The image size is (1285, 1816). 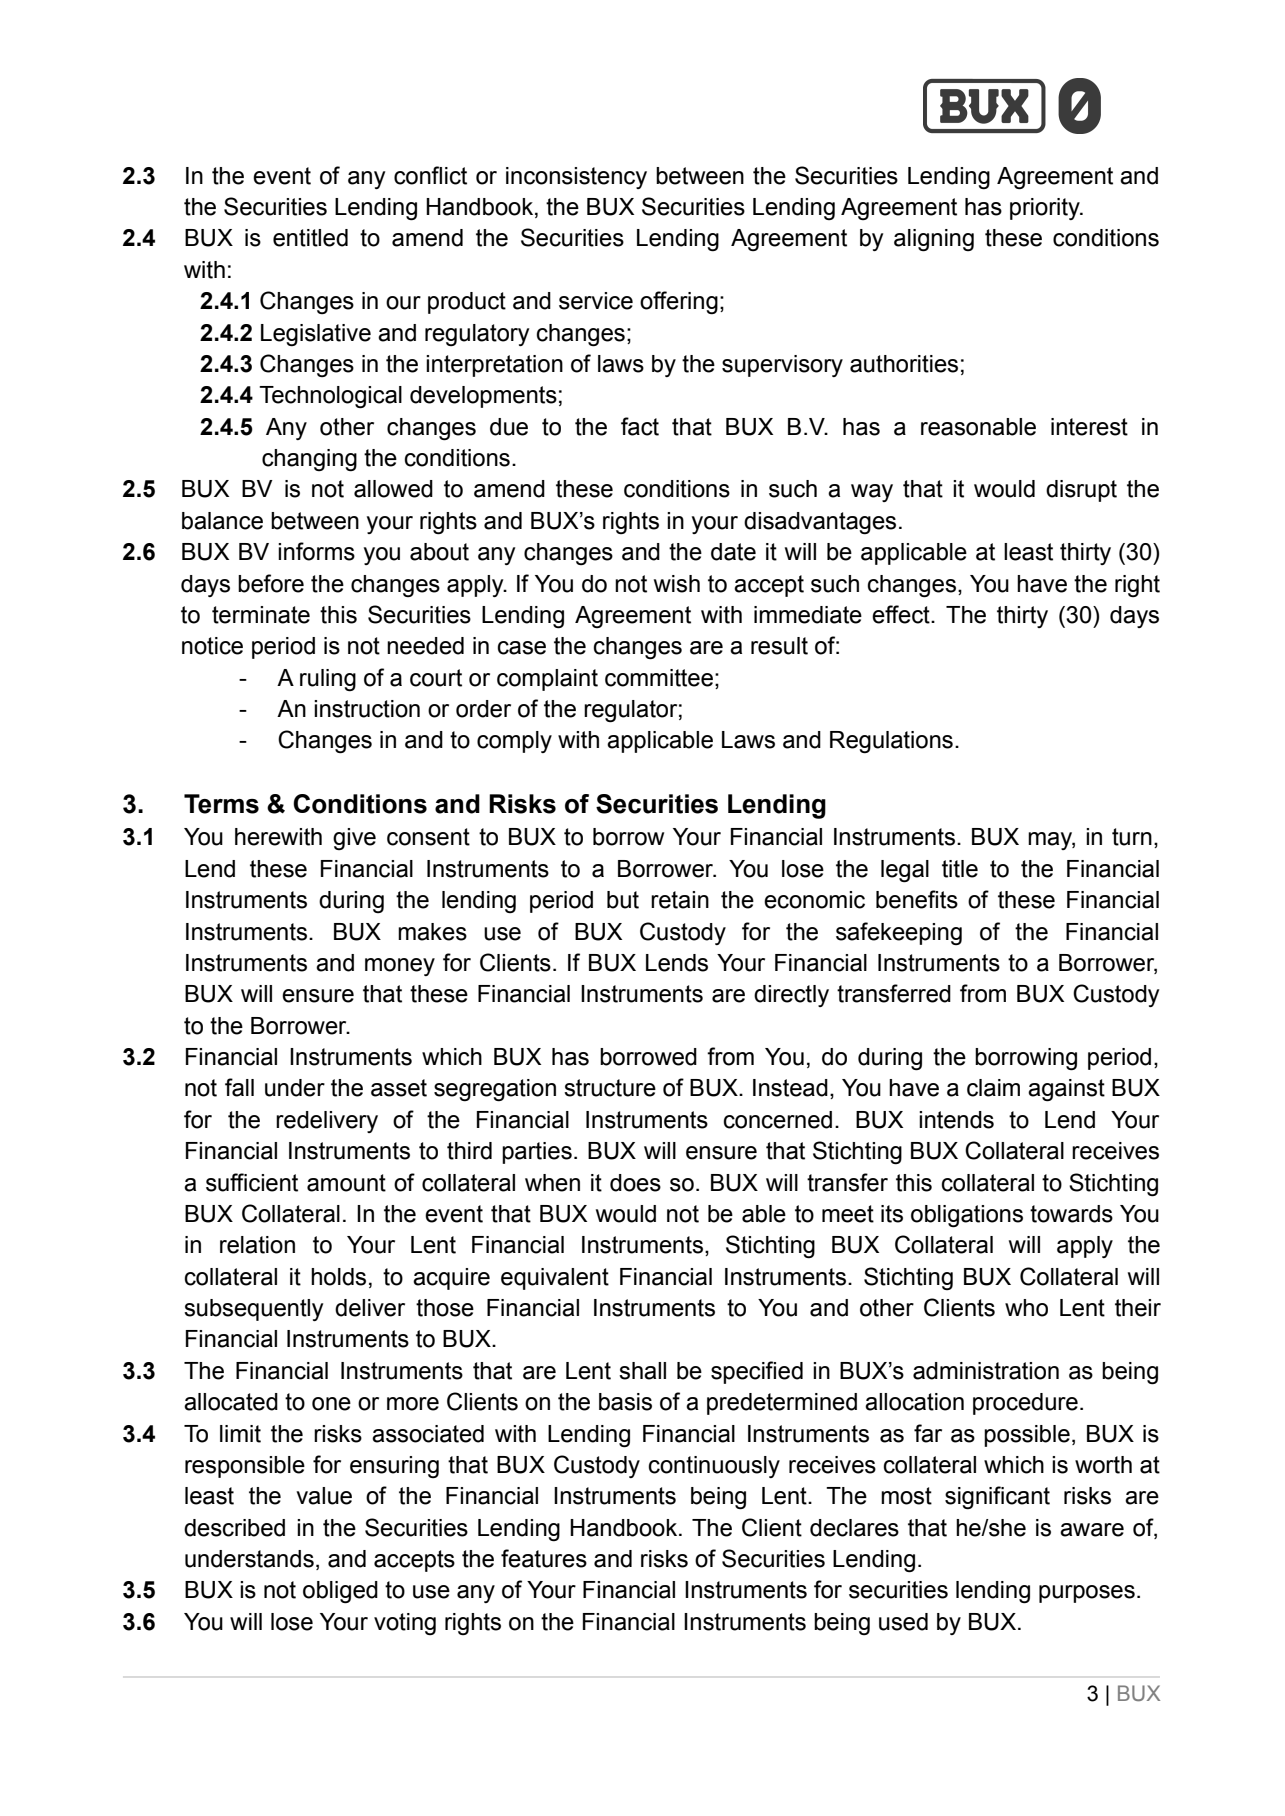 What do you see at coordinates (1046, 209) in the screenshot?
I see `priority` at bounding box center [1046, 209].
